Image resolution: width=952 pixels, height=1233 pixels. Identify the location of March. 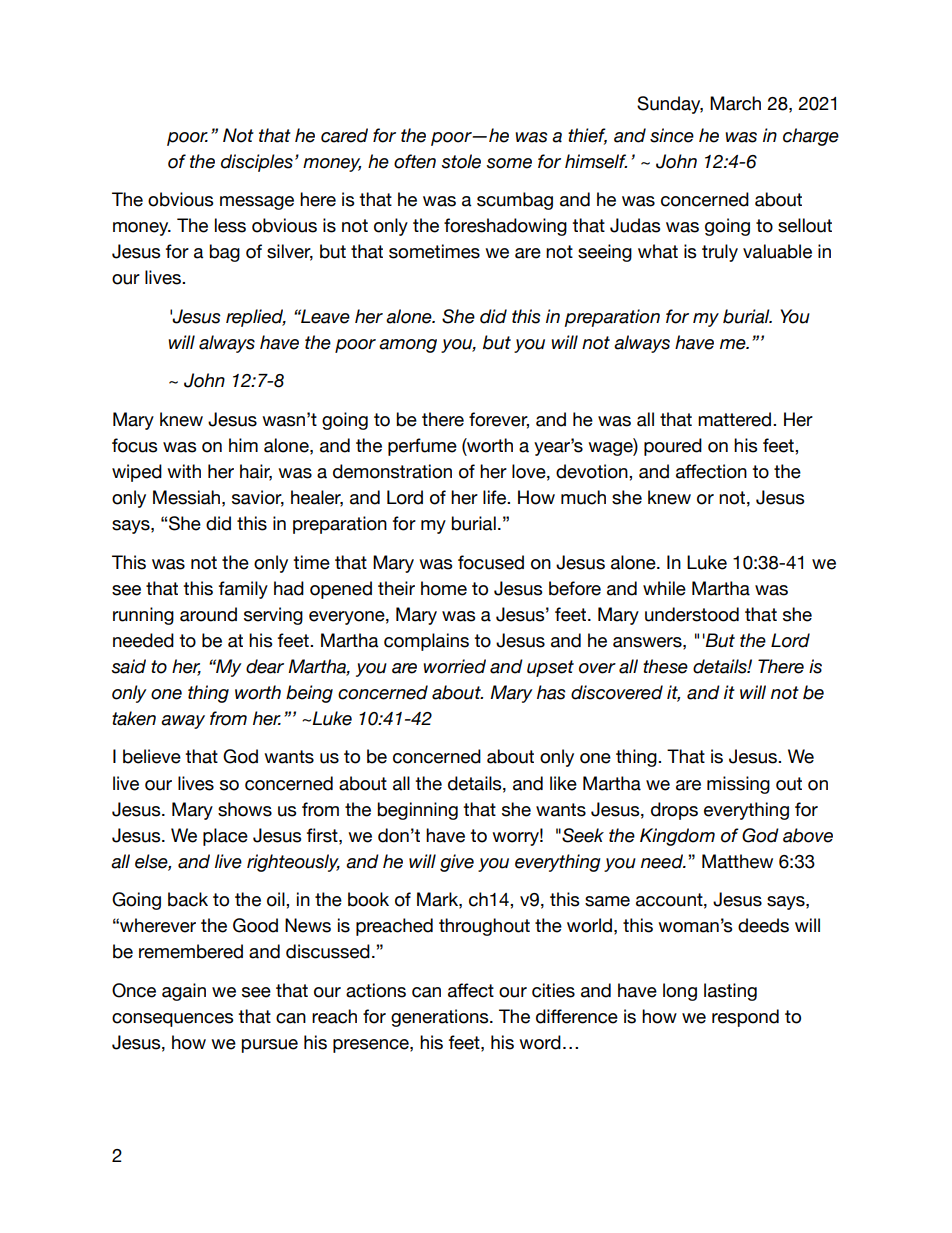
(735, 103).
